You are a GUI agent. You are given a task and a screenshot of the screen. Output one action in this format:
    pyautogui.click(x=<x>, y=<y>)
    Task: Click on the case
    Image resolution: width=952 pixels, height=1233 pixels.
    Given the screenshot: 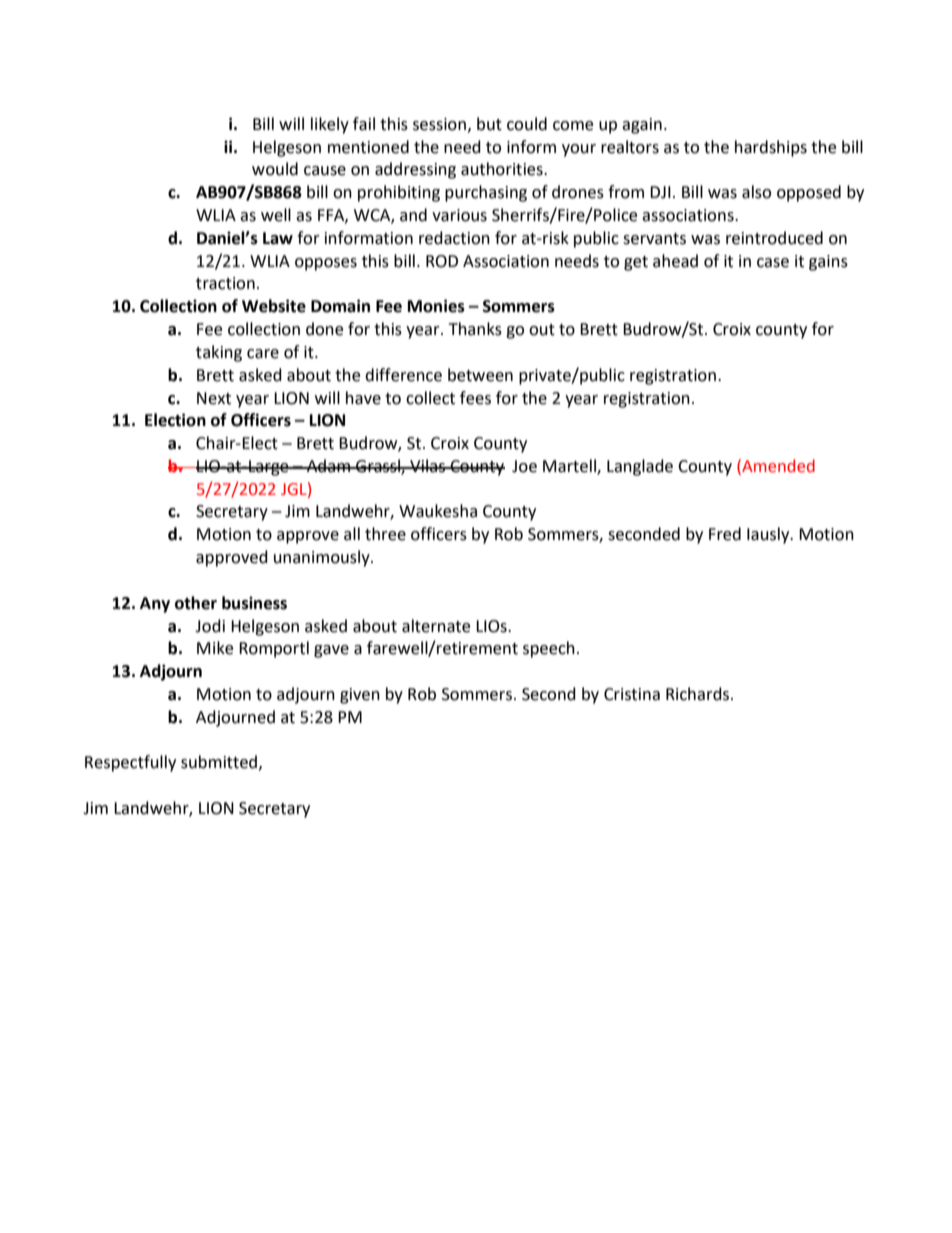 What is the action you would take?
    pyautogui.click(x=773, y=263)
